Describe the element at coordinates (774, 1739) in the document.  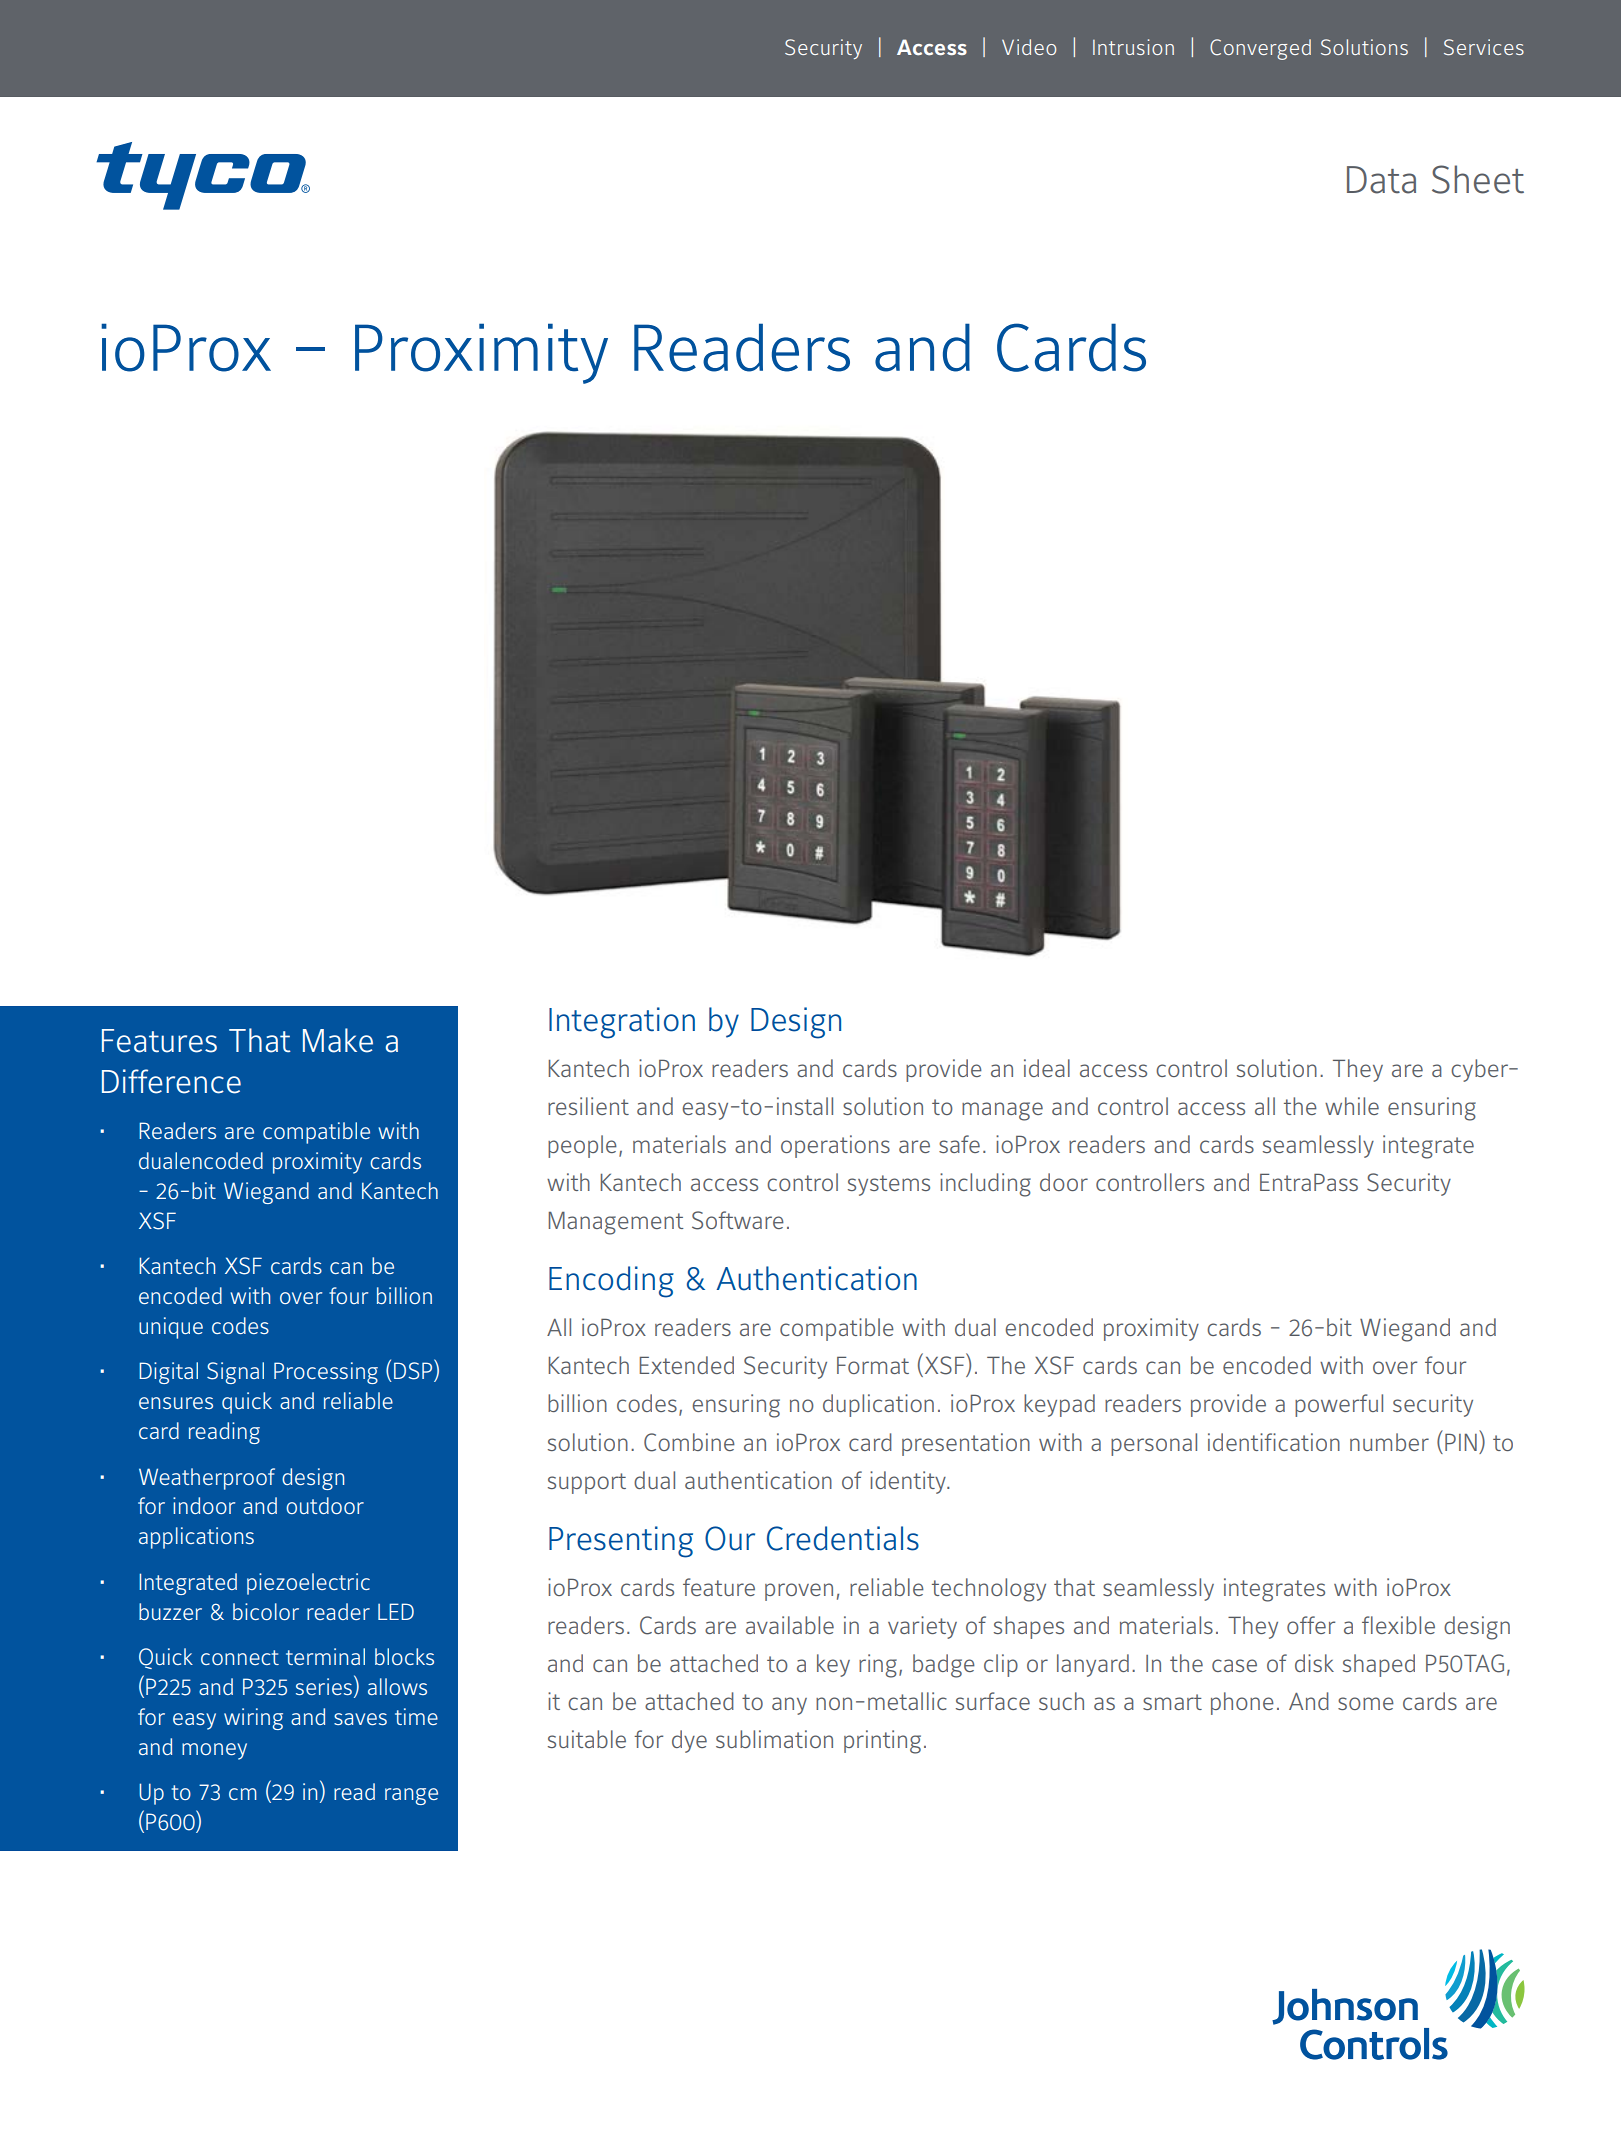
I see `sublimation` at that location.
